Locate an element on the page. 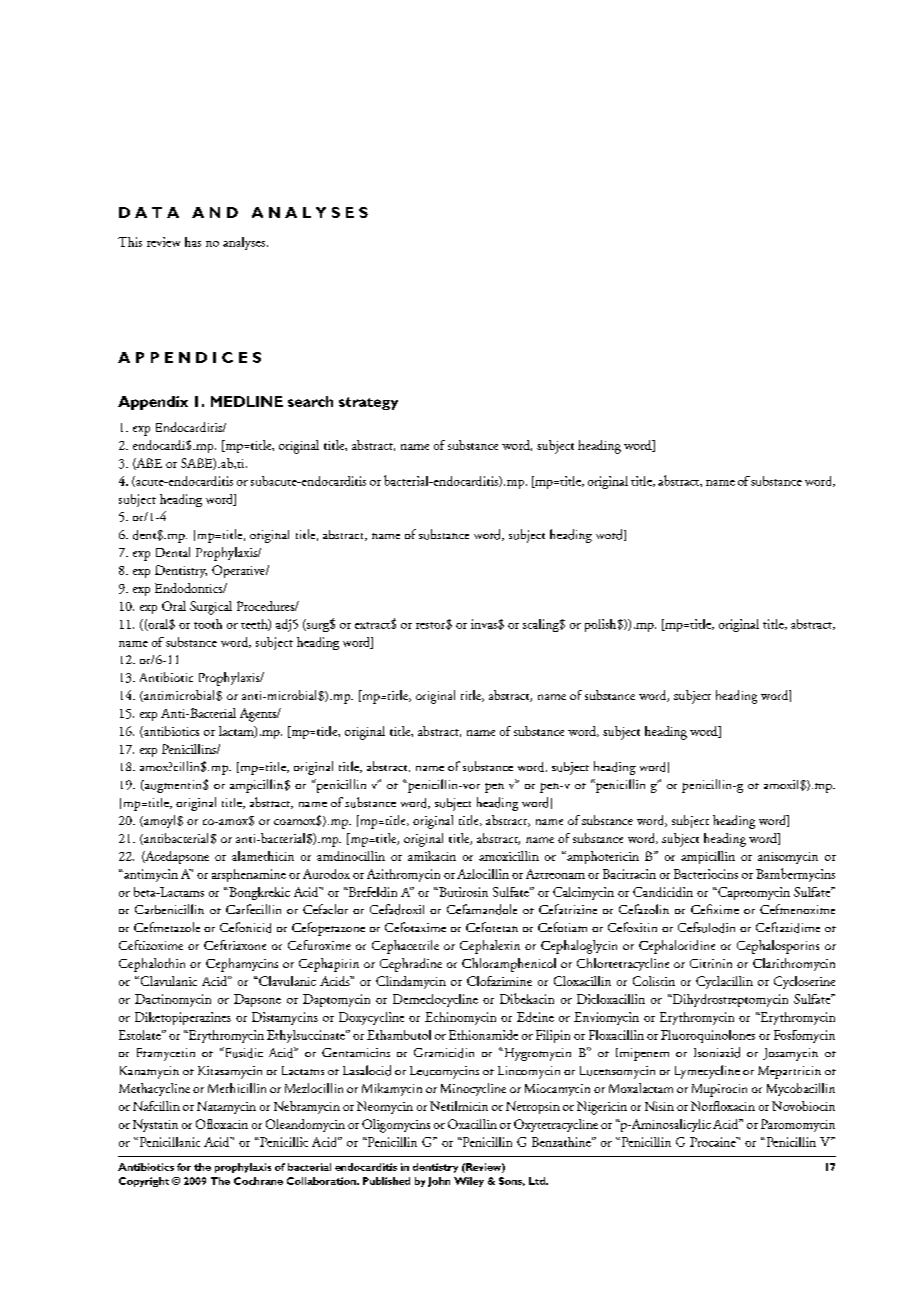 This image has height=1308, width=924. search is located at coordinates (310, 401).
